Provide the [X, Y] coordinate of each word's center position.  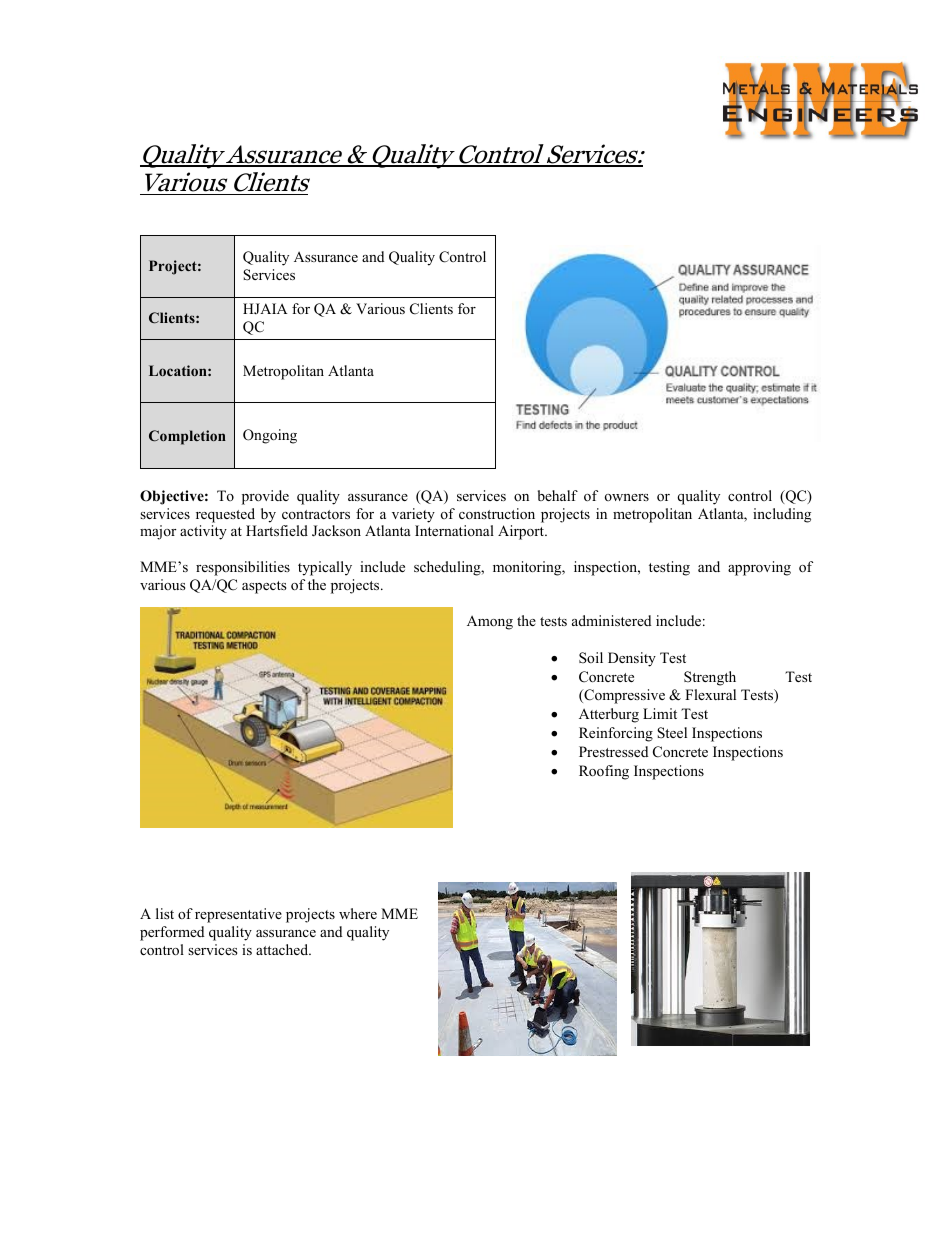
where [358, 913]
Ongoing [270, 436]
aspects [264, 587]
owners [627, 497]
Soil [591, 658]
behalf [558, 495]
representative [238, 915]
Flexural [710, 694]
